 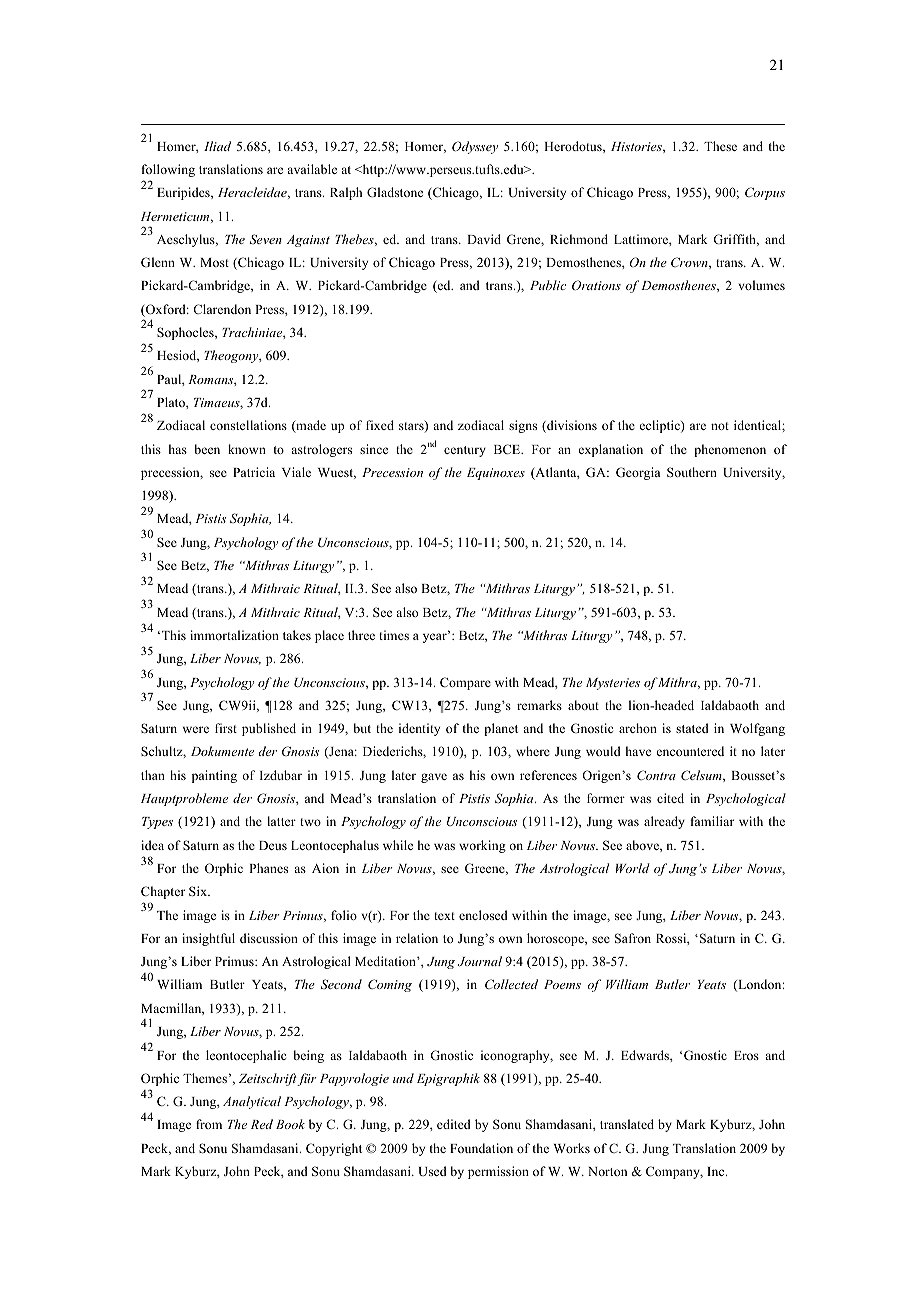 What do you see at coordinates (454, 1124) in the screenshot?
I see `edited` at bounding box center [454, 1124].
